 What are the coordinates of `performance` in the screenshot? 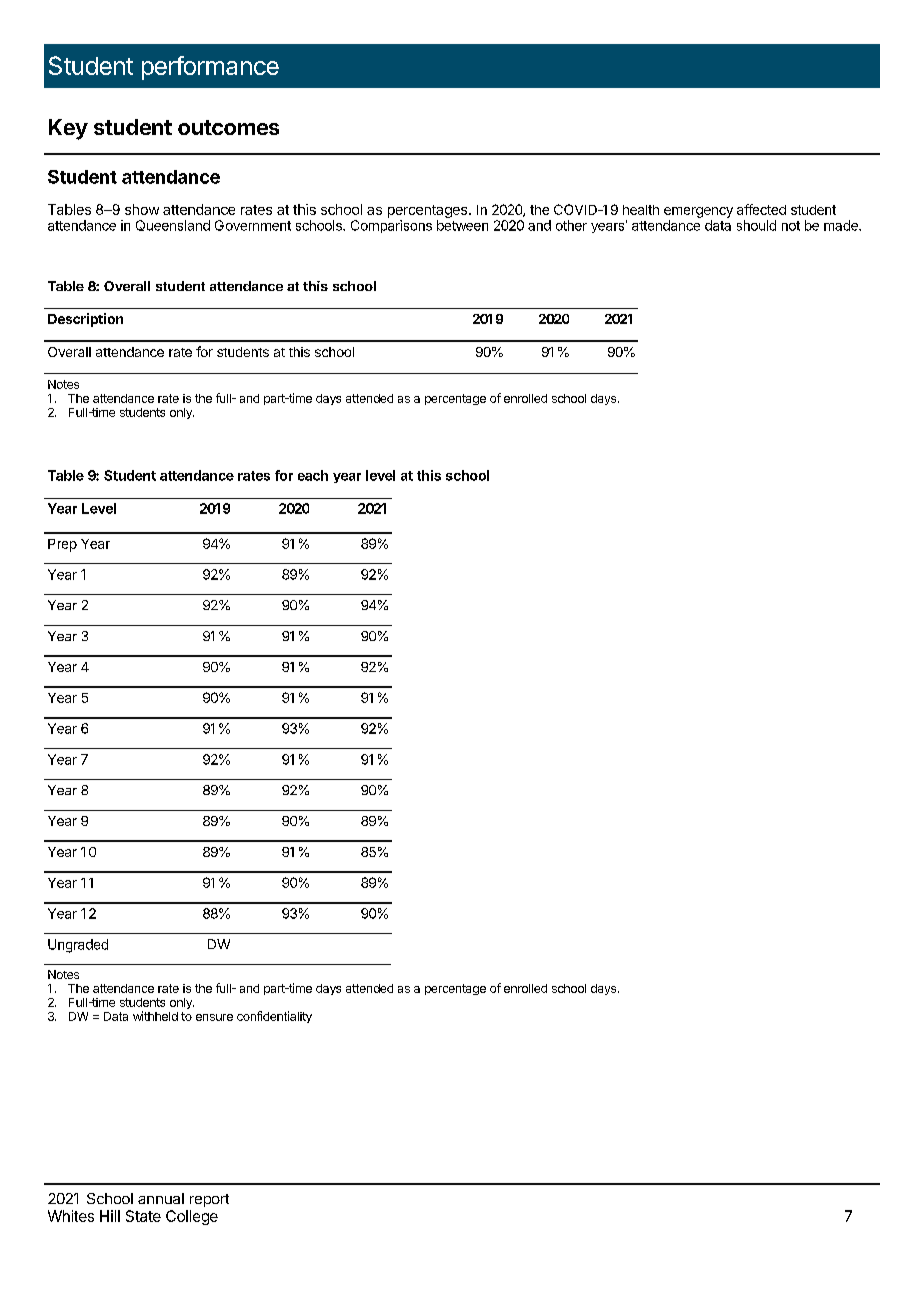 It's located at (210, 68).
